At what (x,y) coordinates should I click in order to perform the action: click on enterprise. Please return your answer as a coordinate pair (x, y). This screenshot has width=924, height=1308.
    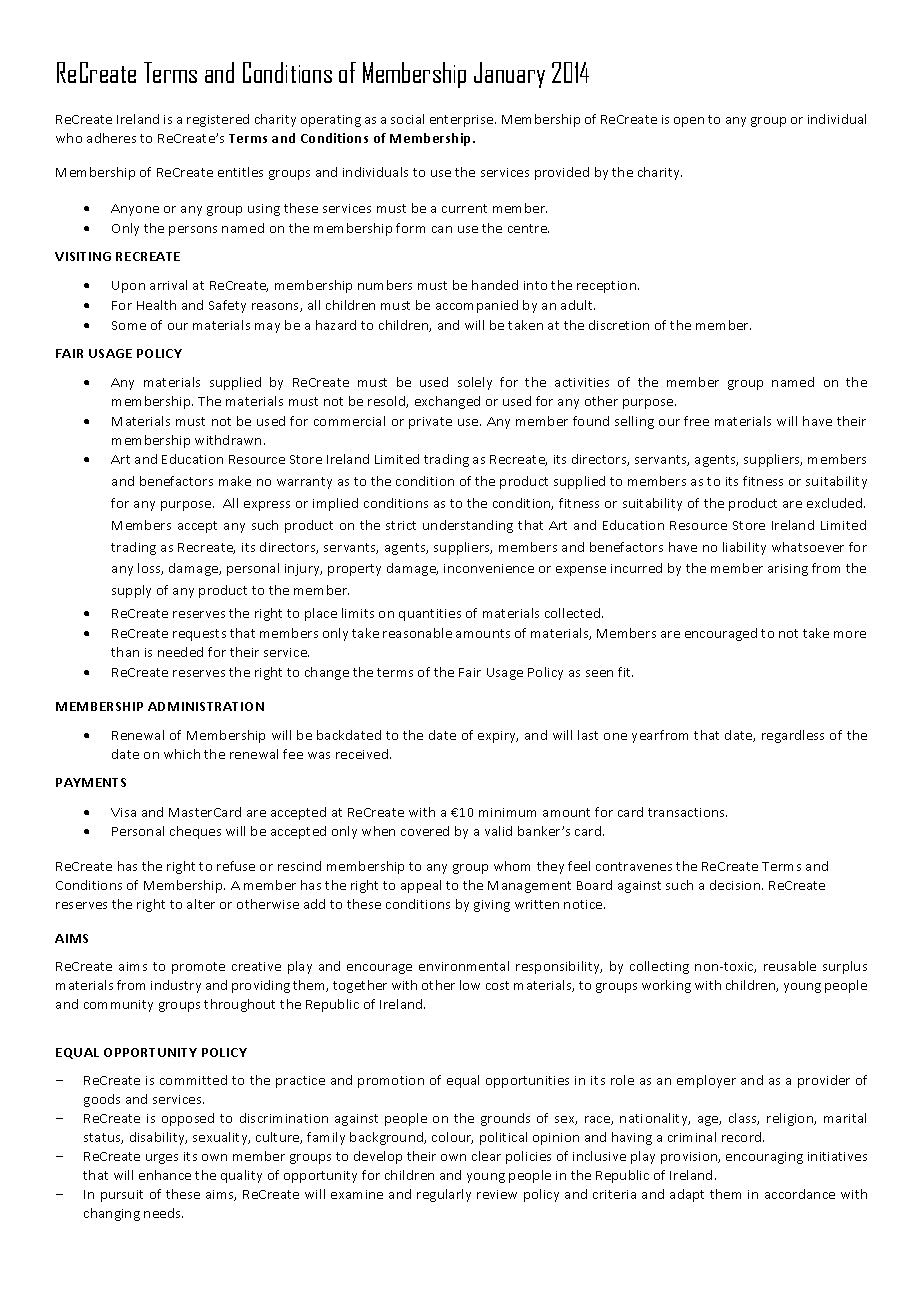
    Looking at the image, I should click on (463, 121).
